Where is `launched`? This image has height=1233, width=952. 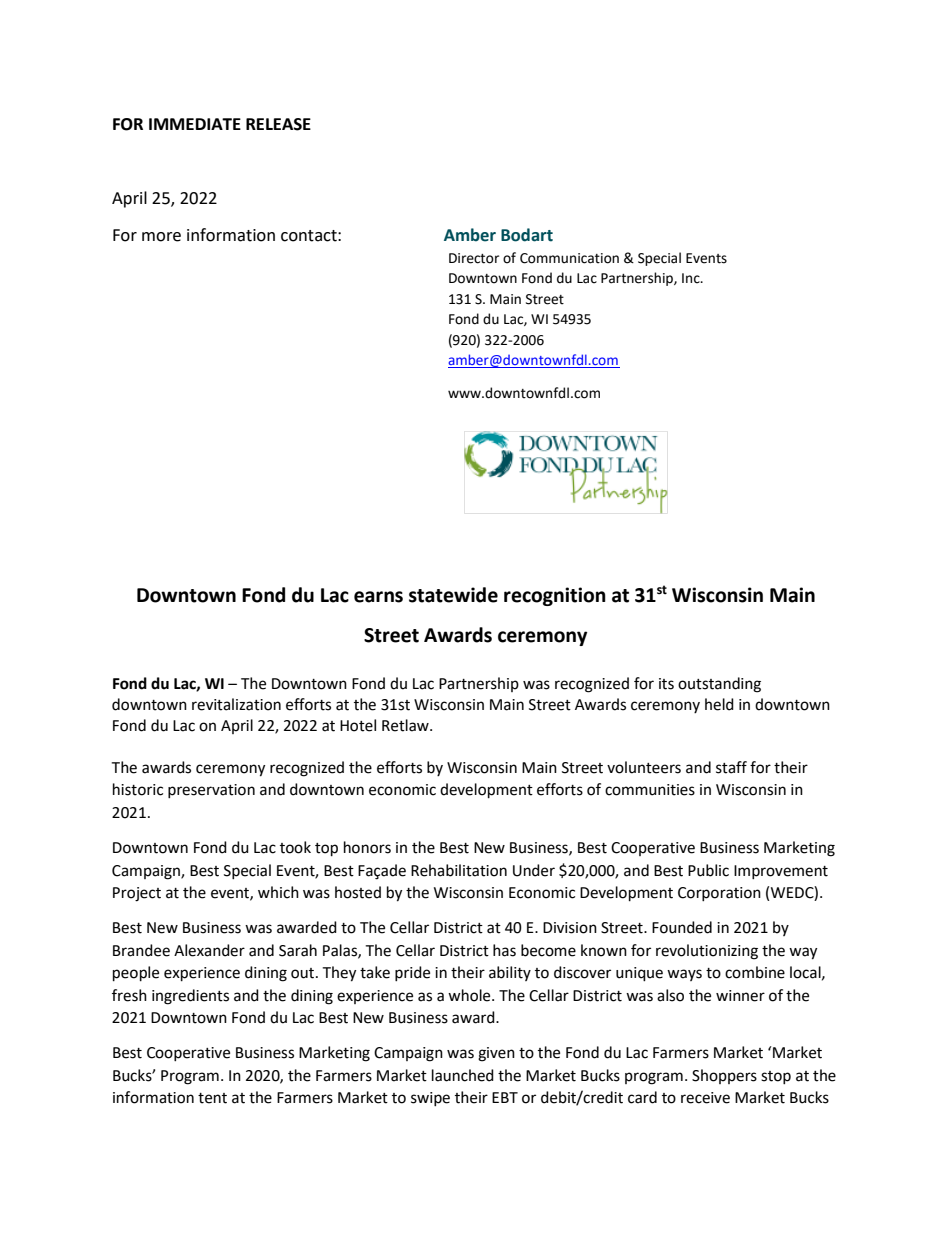 launched is located at coordinates (463, 1075).
